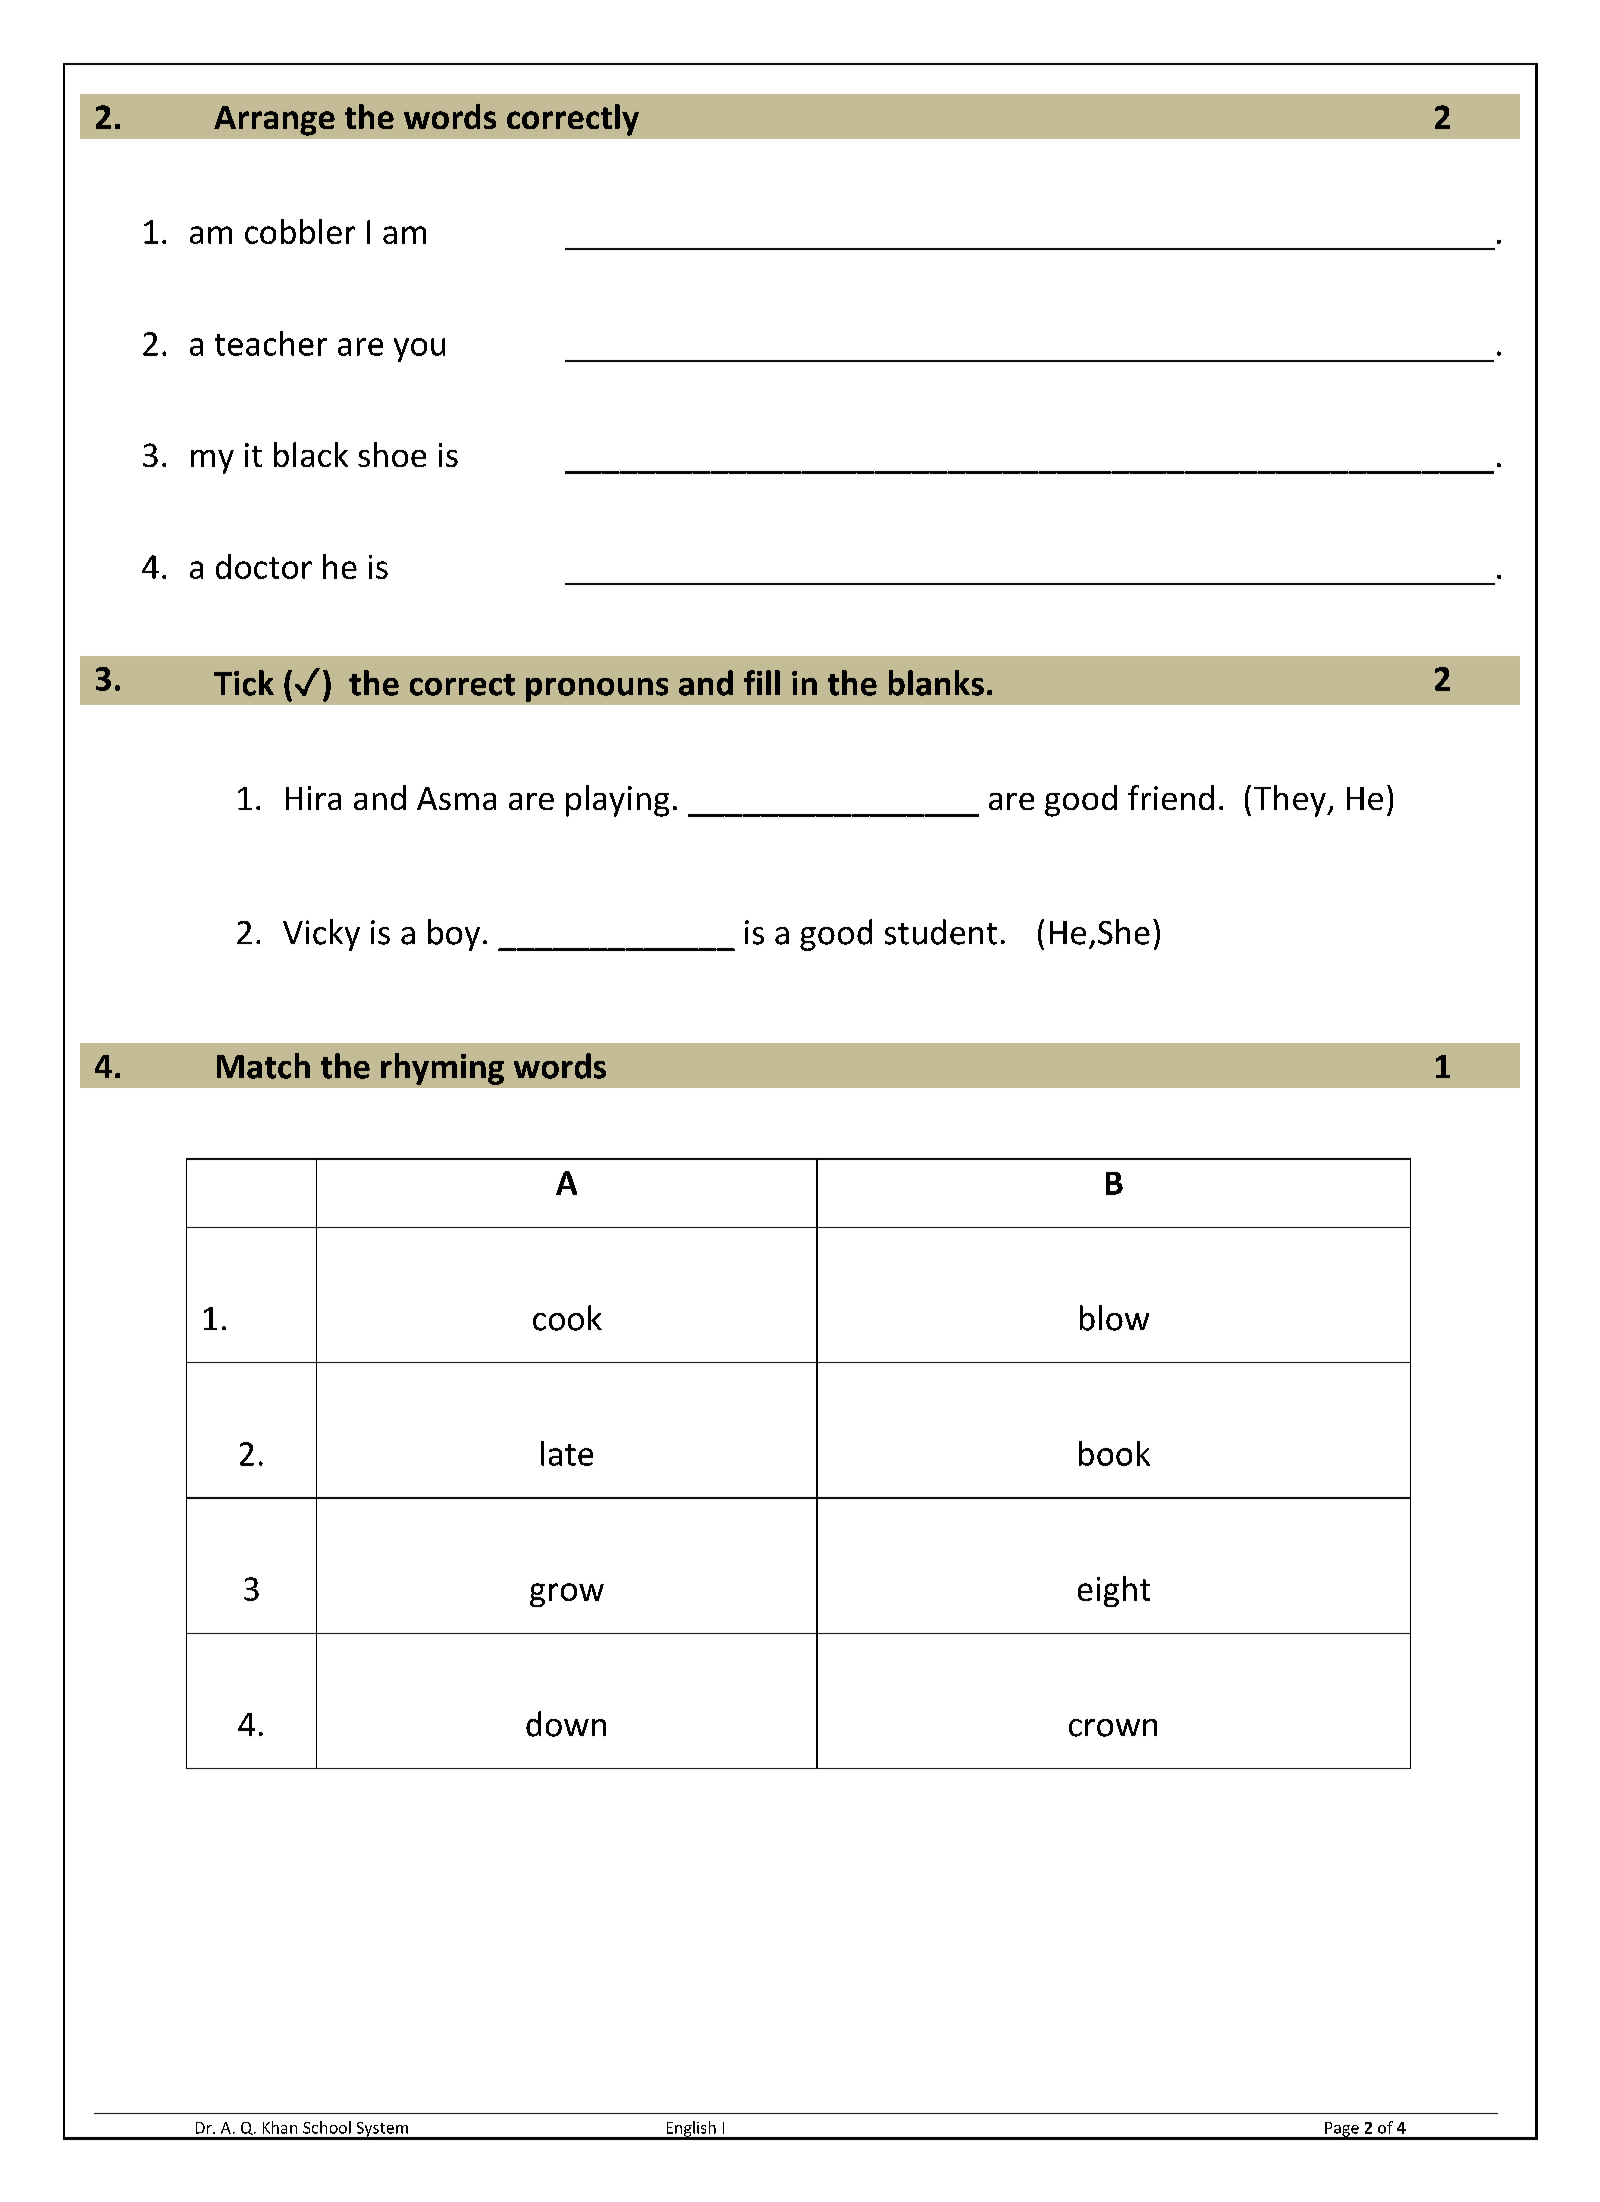  I want to click on rhyming, so click(442, 1069).
